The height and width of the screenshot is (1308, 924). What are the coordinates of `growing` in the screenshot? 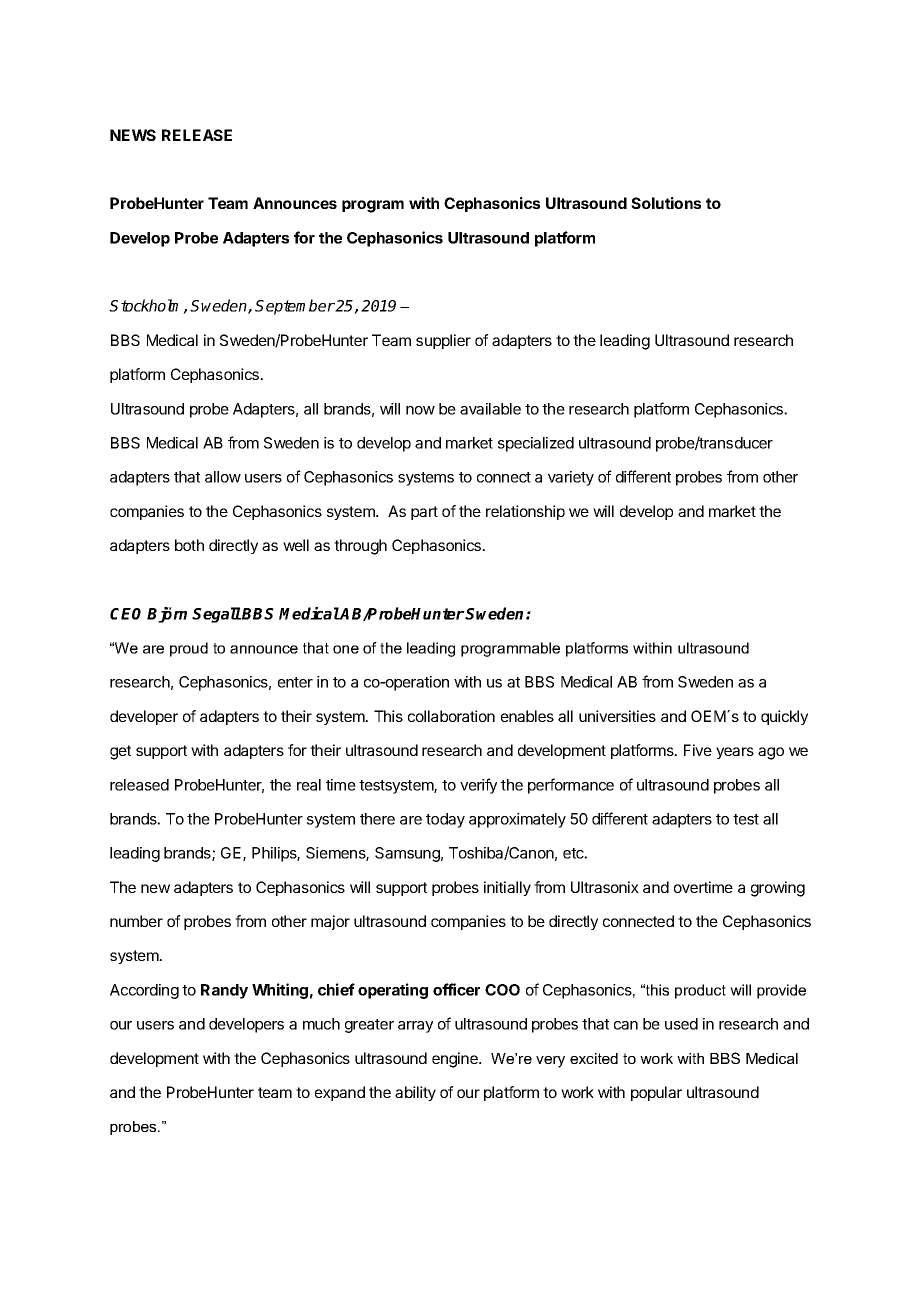 It's located at (778, 889).
